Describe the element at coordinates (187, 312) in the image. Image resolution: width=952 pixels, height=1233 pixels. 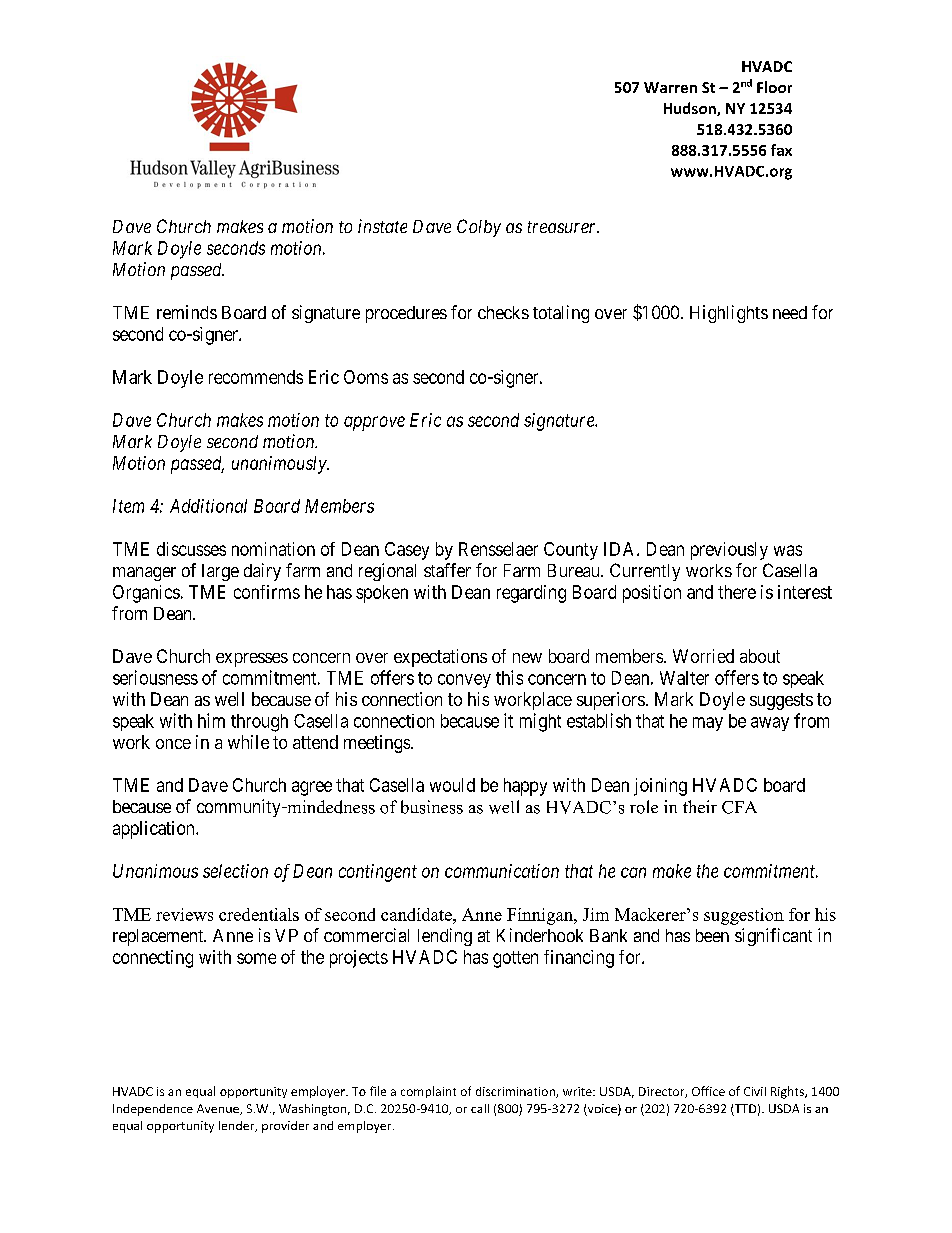
I see `reminds` at that location.
